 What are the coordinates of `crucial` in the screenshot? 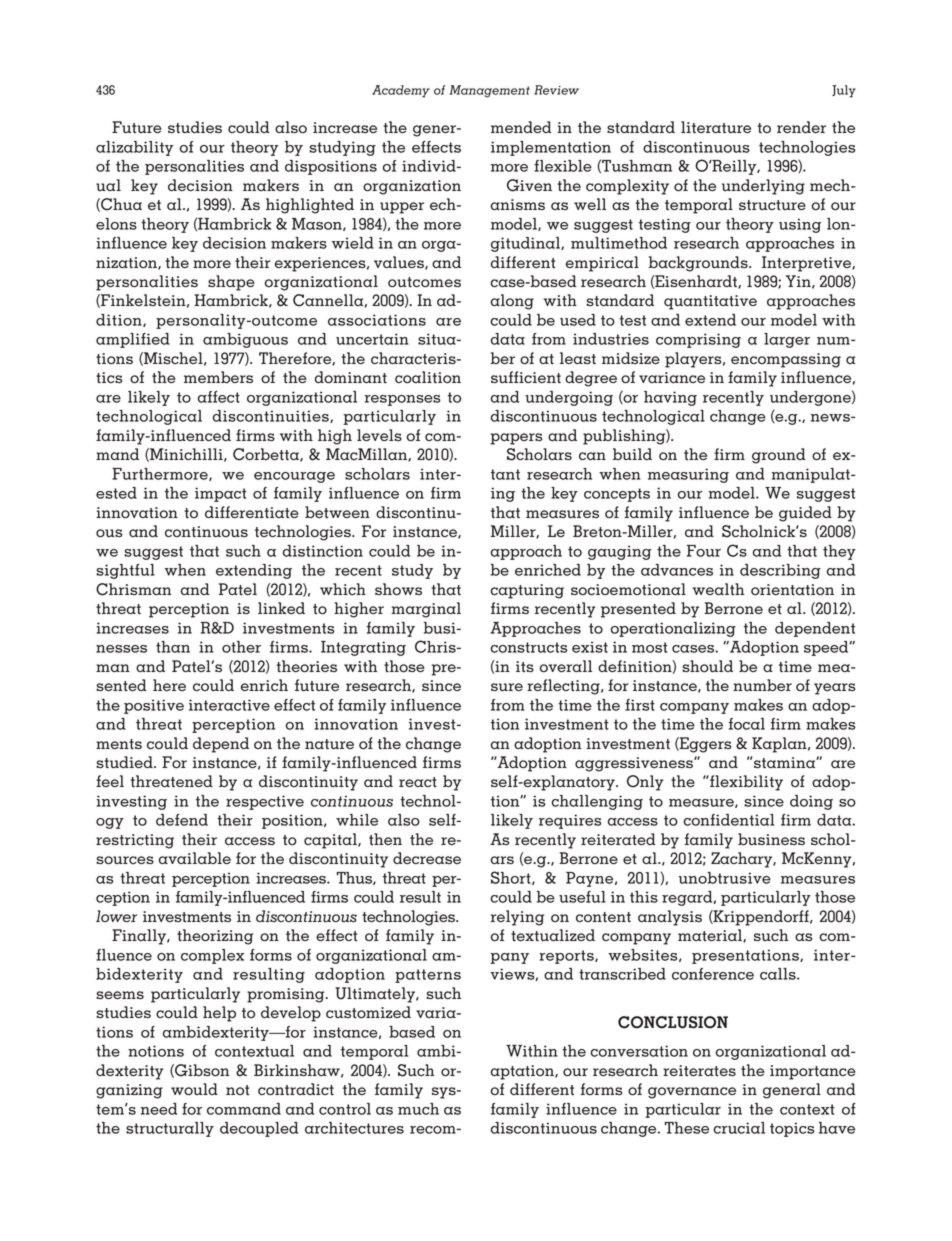 It's located at (739, 1128).
